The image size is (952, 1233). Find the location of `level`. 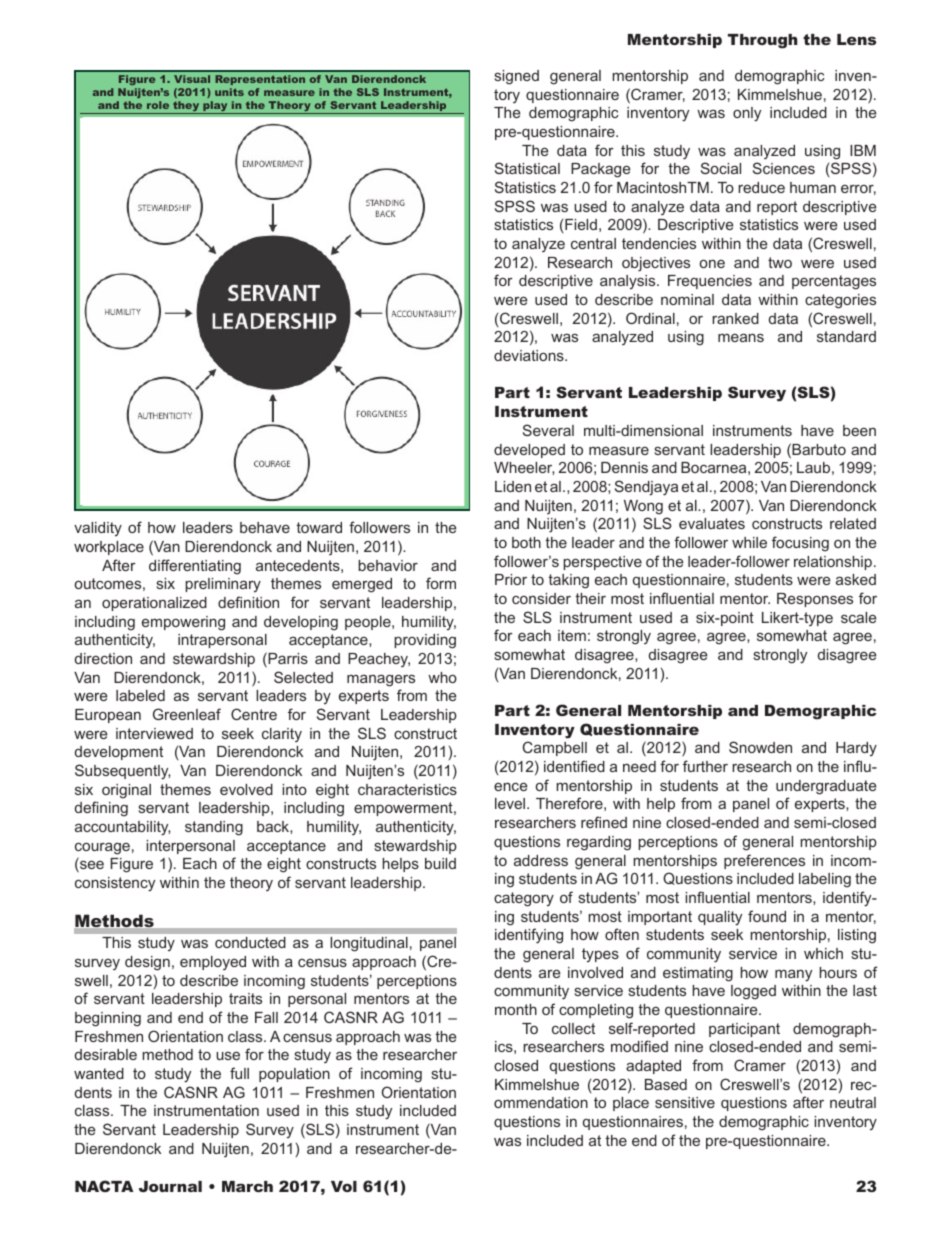

level is located at coordinates (511, 803).
